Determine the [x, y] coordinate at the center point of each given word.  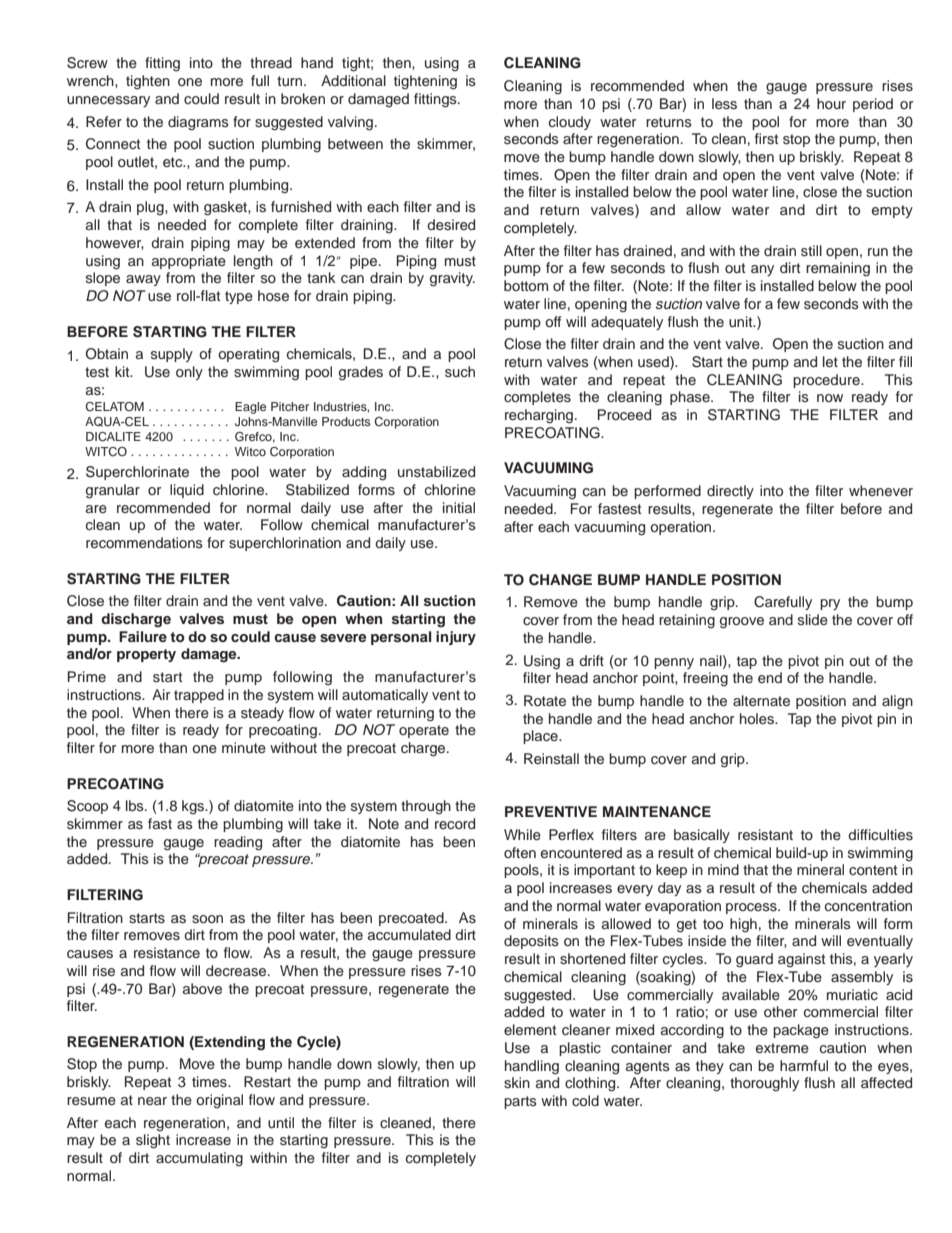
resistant [765, 835]
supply [172, 355]
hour [831, 103]
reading [238, 843]
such [460, 372]
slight [153, 1141]
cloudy [570, 123]
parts [520, 1102]
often [520, 852]
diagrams [198, 123]
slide [813, 619]
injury [456, 638]
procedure [827, 381]
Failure [143, 636]
